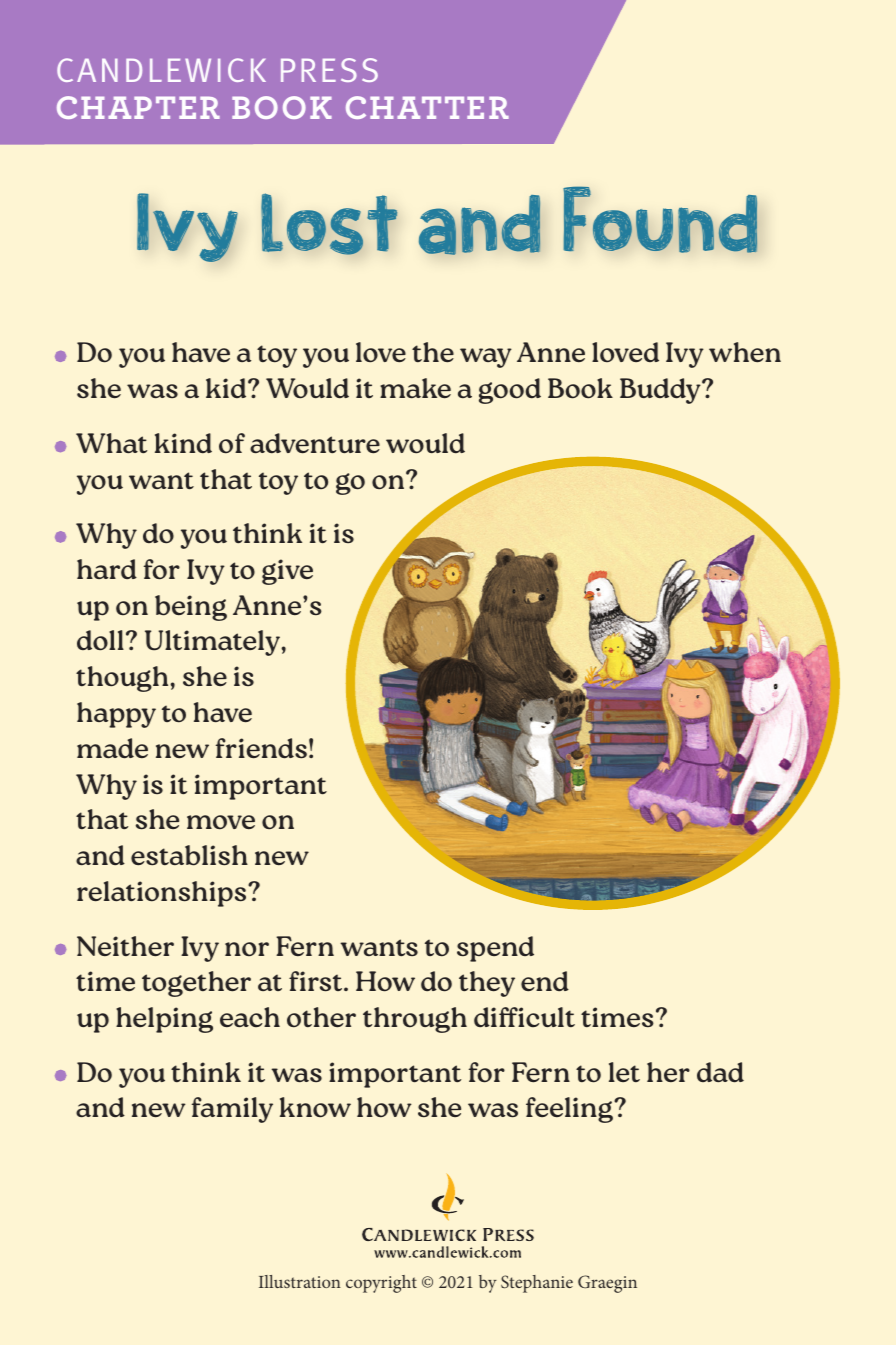  What do you see at coordinates (524, 1017) in the page?
I see `difficult` at bounding box center [524, 1017].
